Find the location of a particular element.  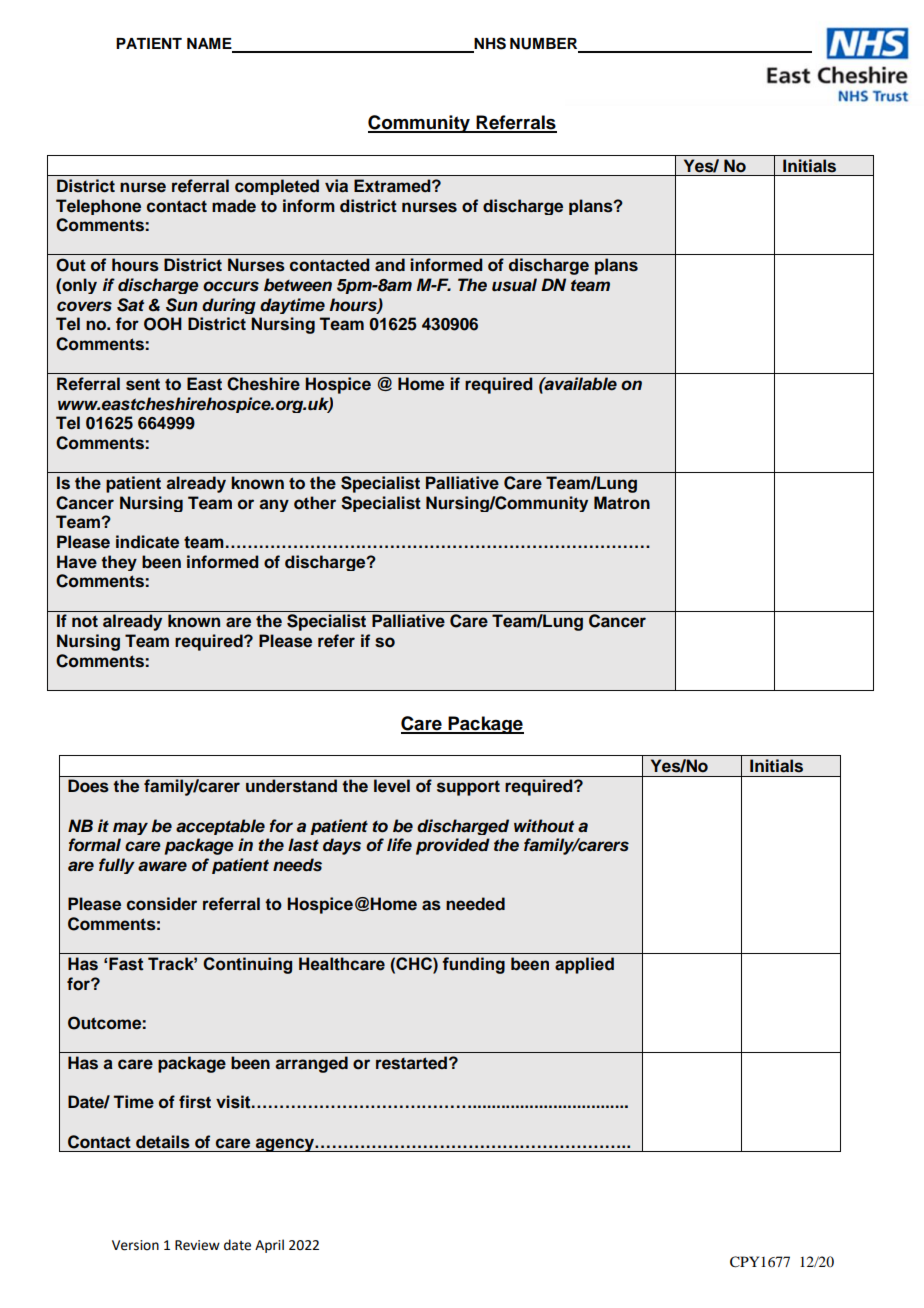

consider is located at coordinates (162, 904).
